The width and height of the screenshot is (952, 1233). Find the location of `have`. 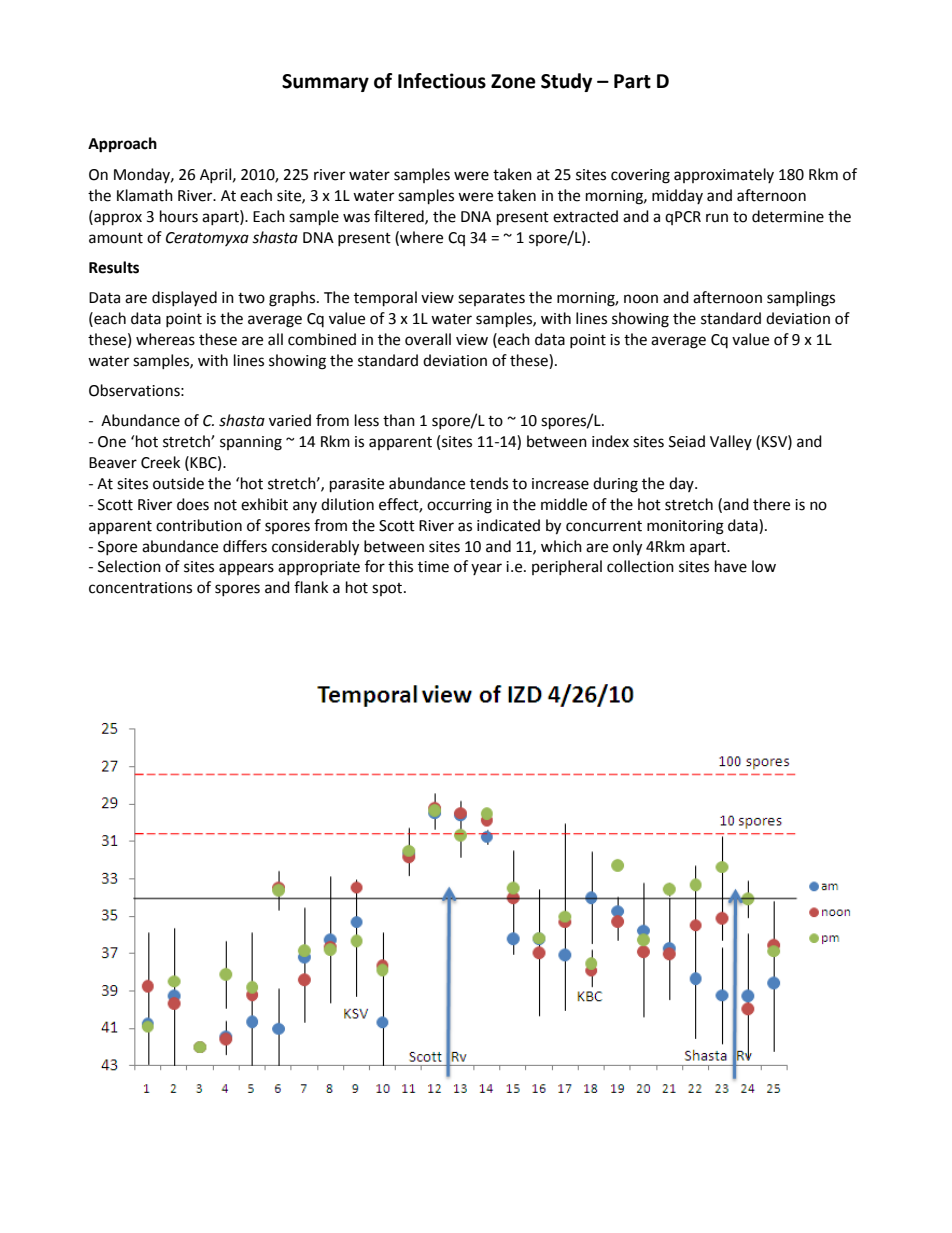

have is located at coordinates (731, 566).
